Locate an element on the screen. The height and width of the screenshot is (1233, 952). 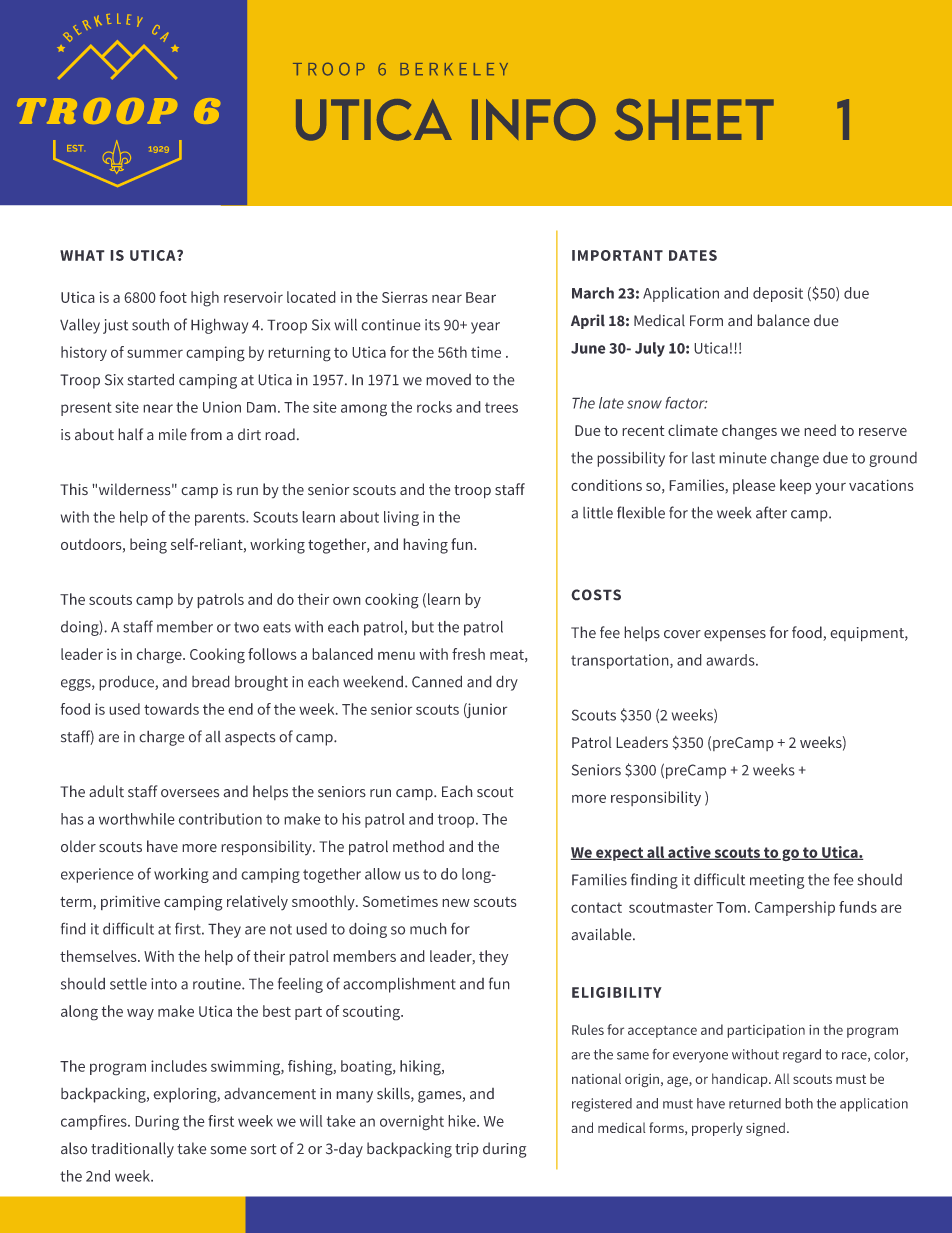
hike is located at coordinates (463, 1121).
